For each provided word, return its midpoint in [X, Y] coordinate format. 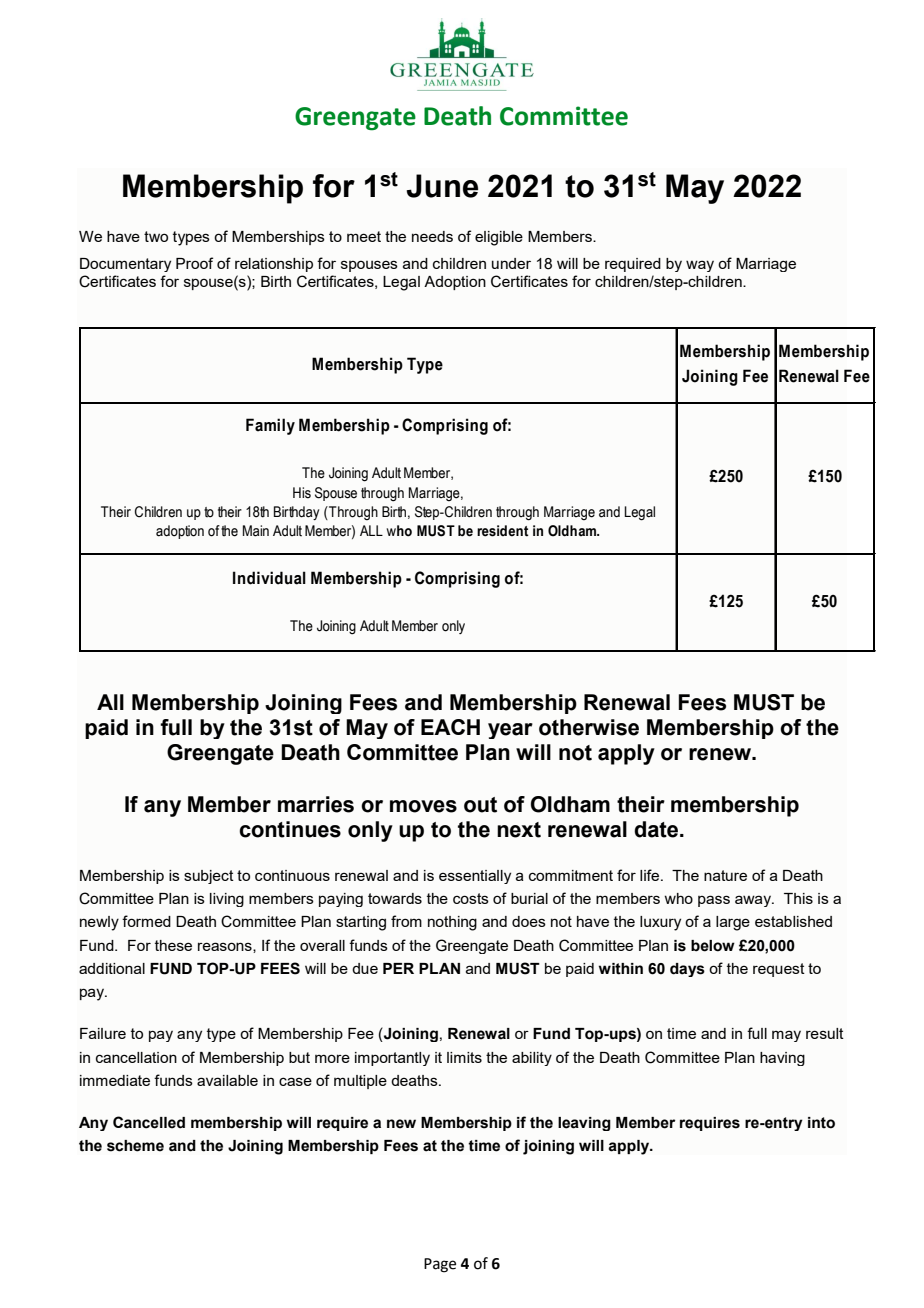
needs [432, 236]
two [156, 236]
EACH [450, 727]
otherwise [589, 727]
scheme [135, 1146]
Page [440, 1265]
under [511, 263]
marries [316, 804]
